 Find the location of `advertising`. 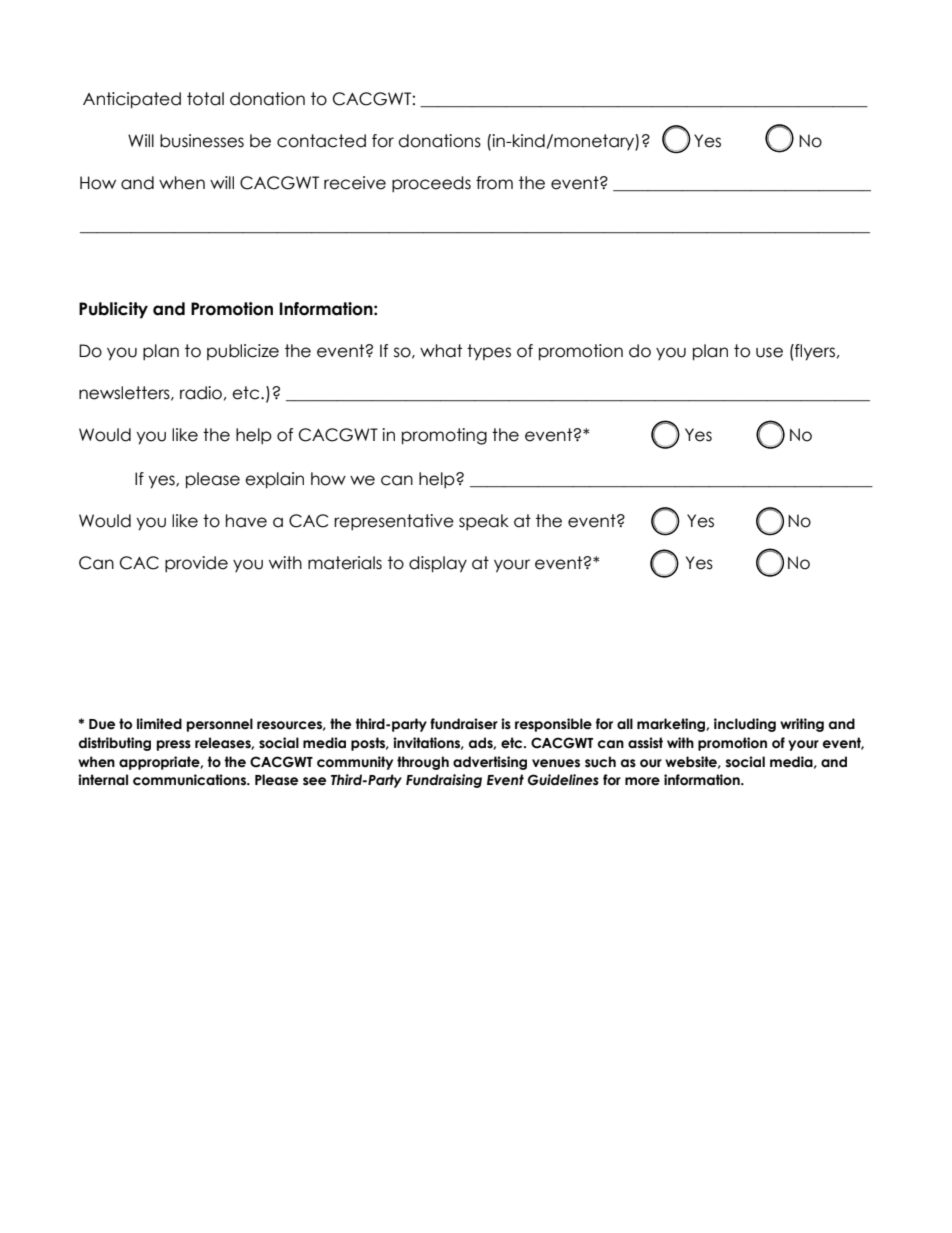

advertising is located at coordinates (490, 763).
